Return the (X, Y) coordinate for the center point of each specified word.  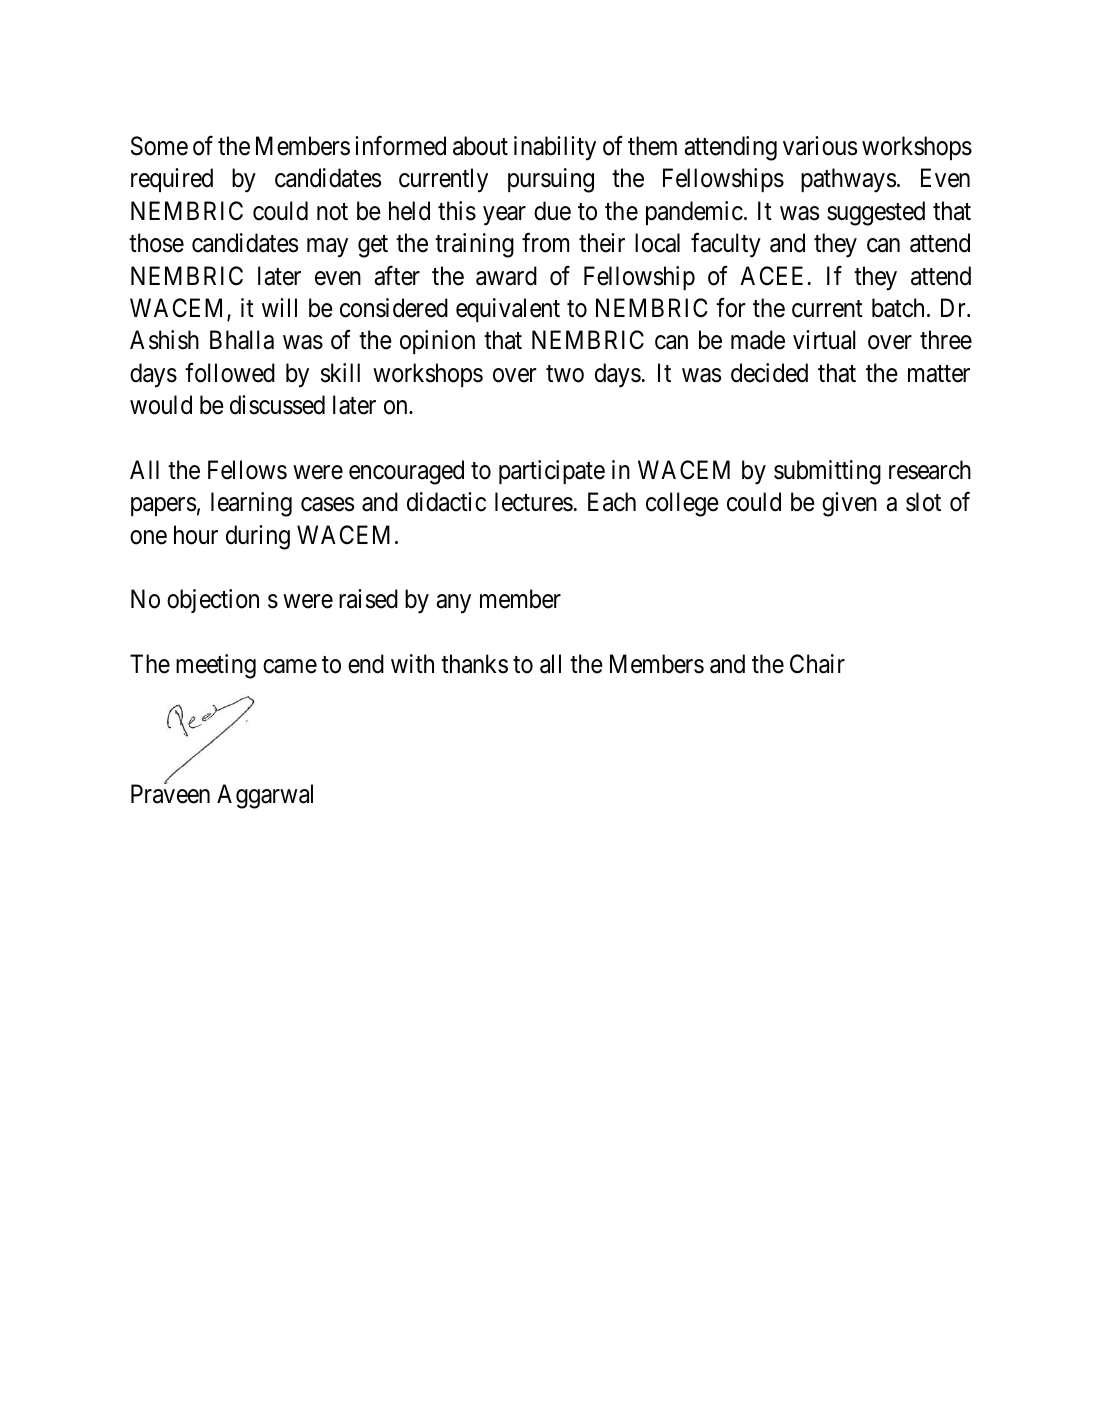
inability (555, 148)
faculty (726, 245)
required (172, 180)
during (258, 537)
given (849, 504)
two (565, 374)
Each (612, 502)
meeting (216, 666)
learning (251, 504)
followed (230, 372)
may (327, 248)
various (820, 146)
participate (552, 472)
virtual (824, 340)
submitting (827, 472)
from (545, 243)
